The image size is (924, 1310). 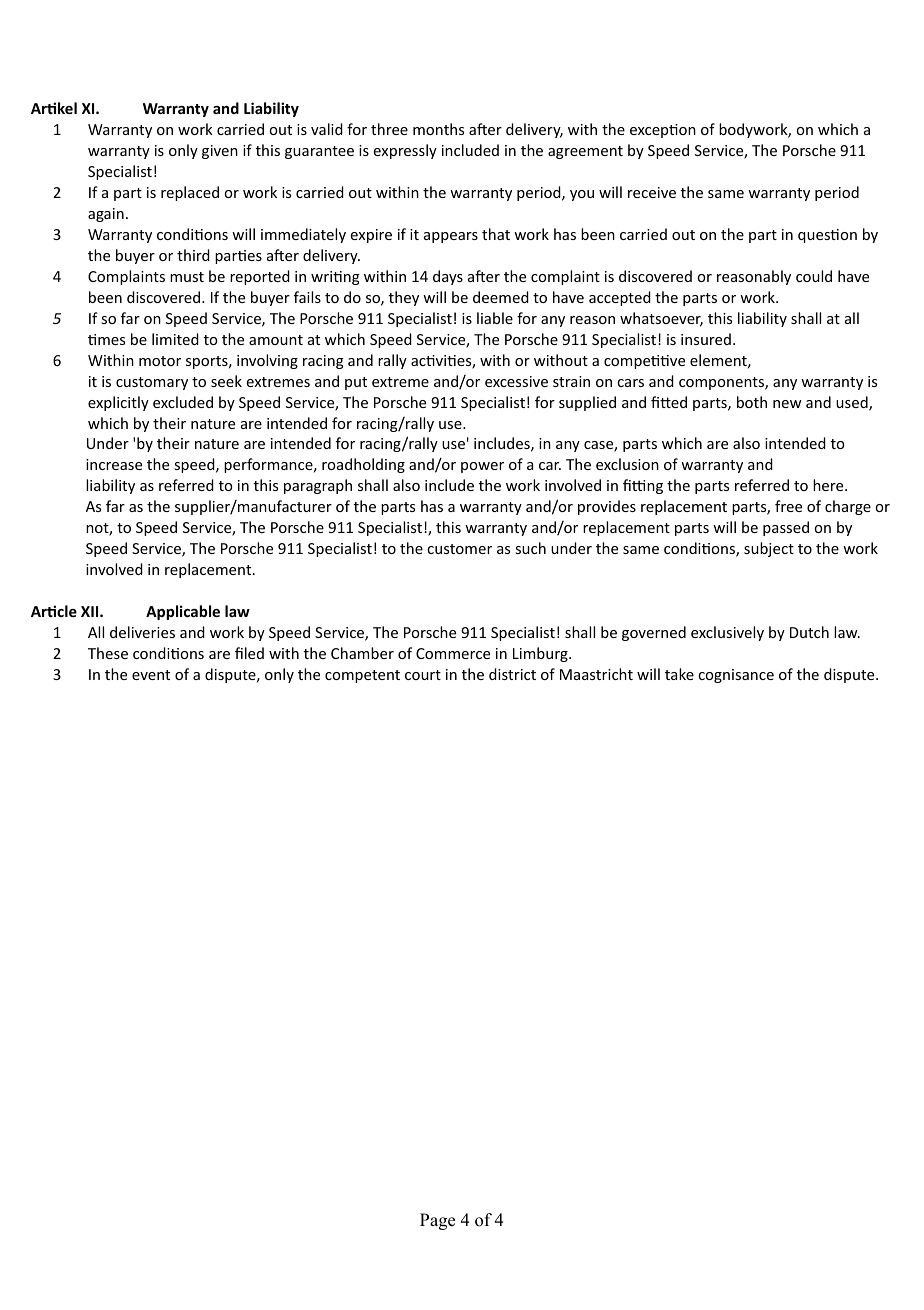 I want to click on receive, so click(x=652, y=192).
